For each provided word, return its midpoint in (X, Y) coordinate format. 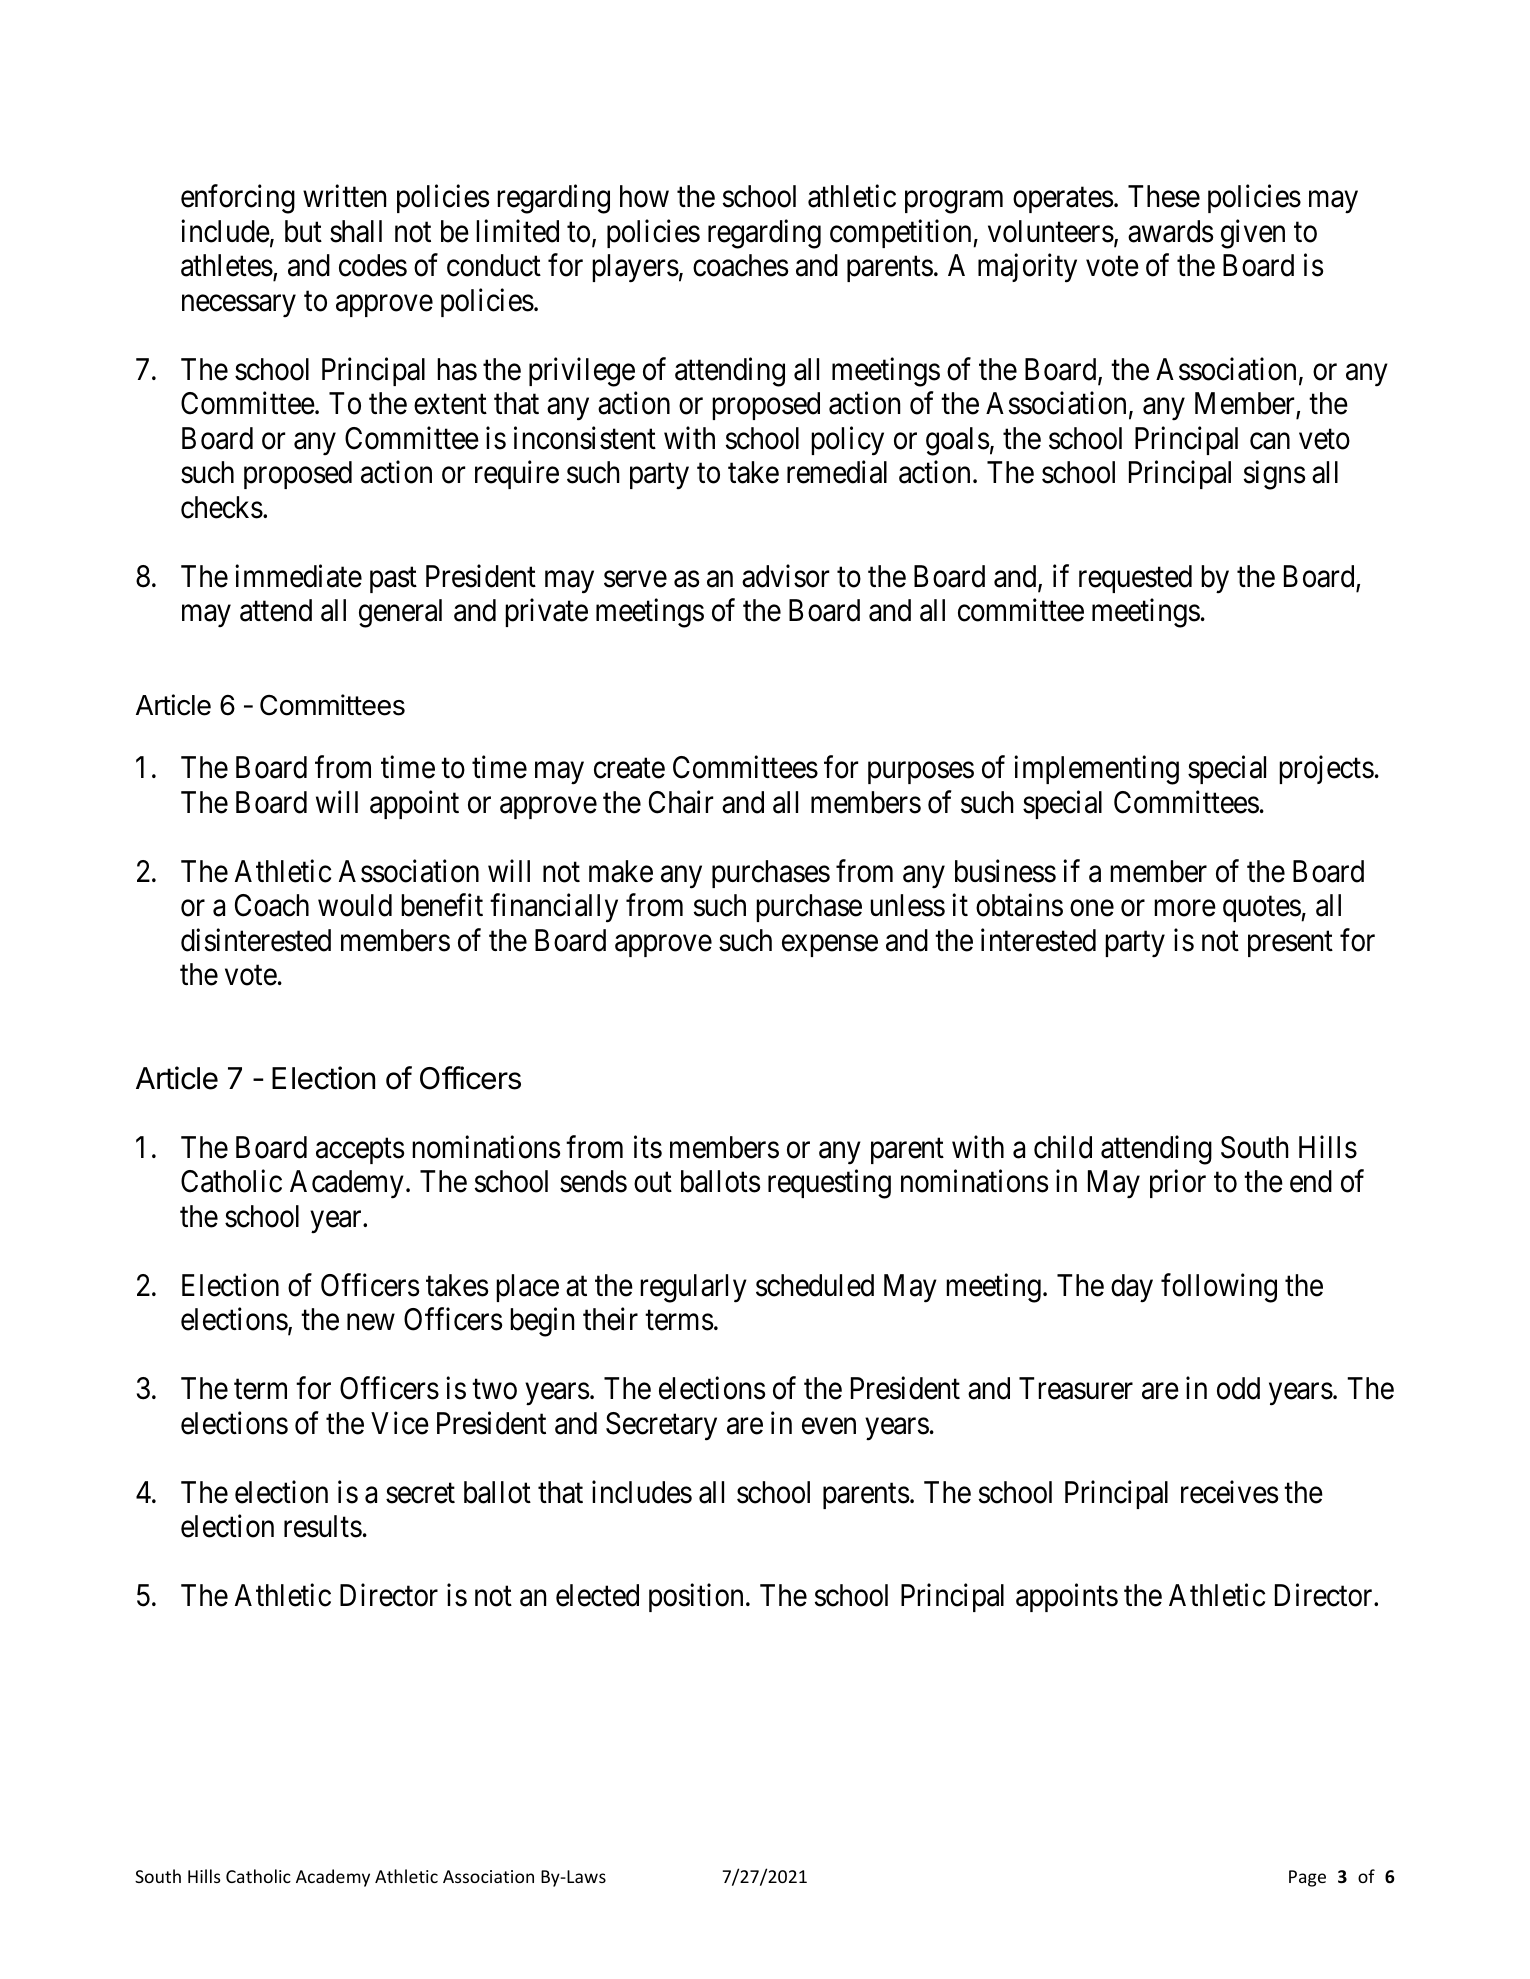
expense (830, 946)
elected (597, 1595)
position (696, 1597)
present (1290, 944)
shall (356, 231)
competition (902, 233)
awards (1170, 231)
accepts (360, 1151)
